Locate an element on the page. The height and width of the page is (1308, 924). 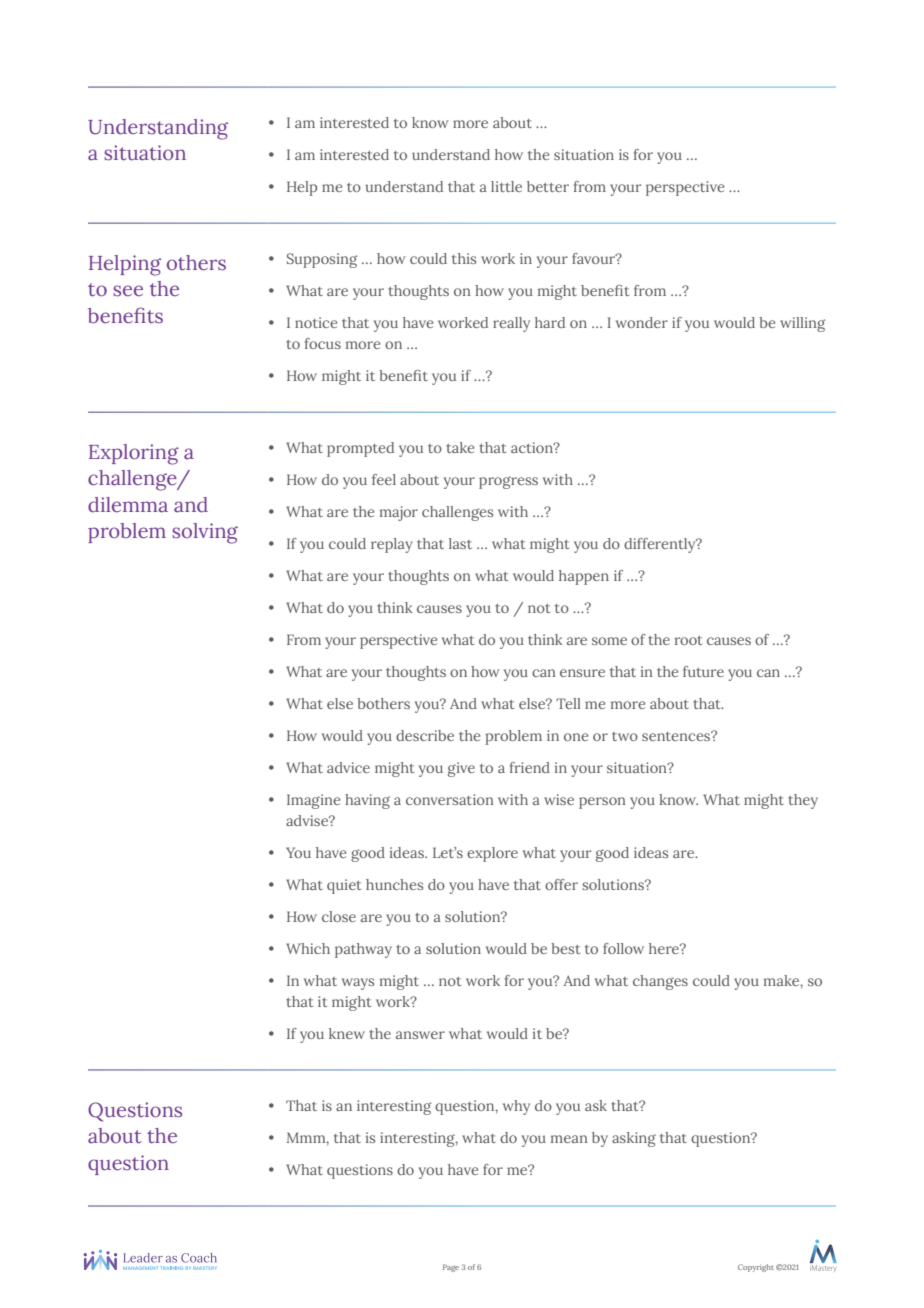
Imagine is located at coordinates (313, 801).
